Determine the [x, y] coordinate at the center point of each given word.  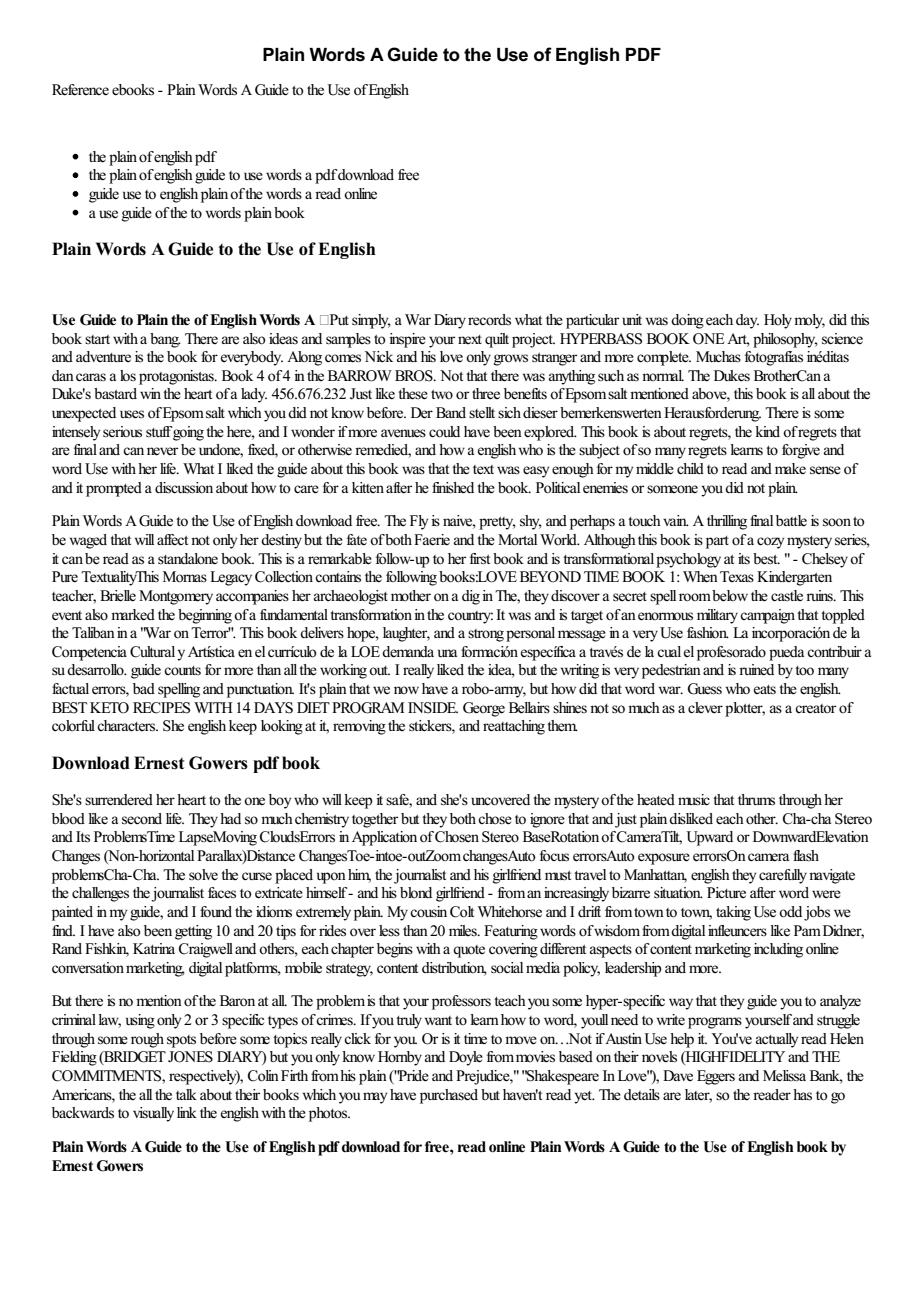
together [375, 820]
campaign [767, 616]
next [470, 339]
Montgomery [176, 597]
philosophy [785, 340]
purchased [449, 1096]
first [480, 559]
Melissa [784, 1076]
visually [153, 1114]
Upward [709, 838]
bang [165, 340]
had [230, 818]
